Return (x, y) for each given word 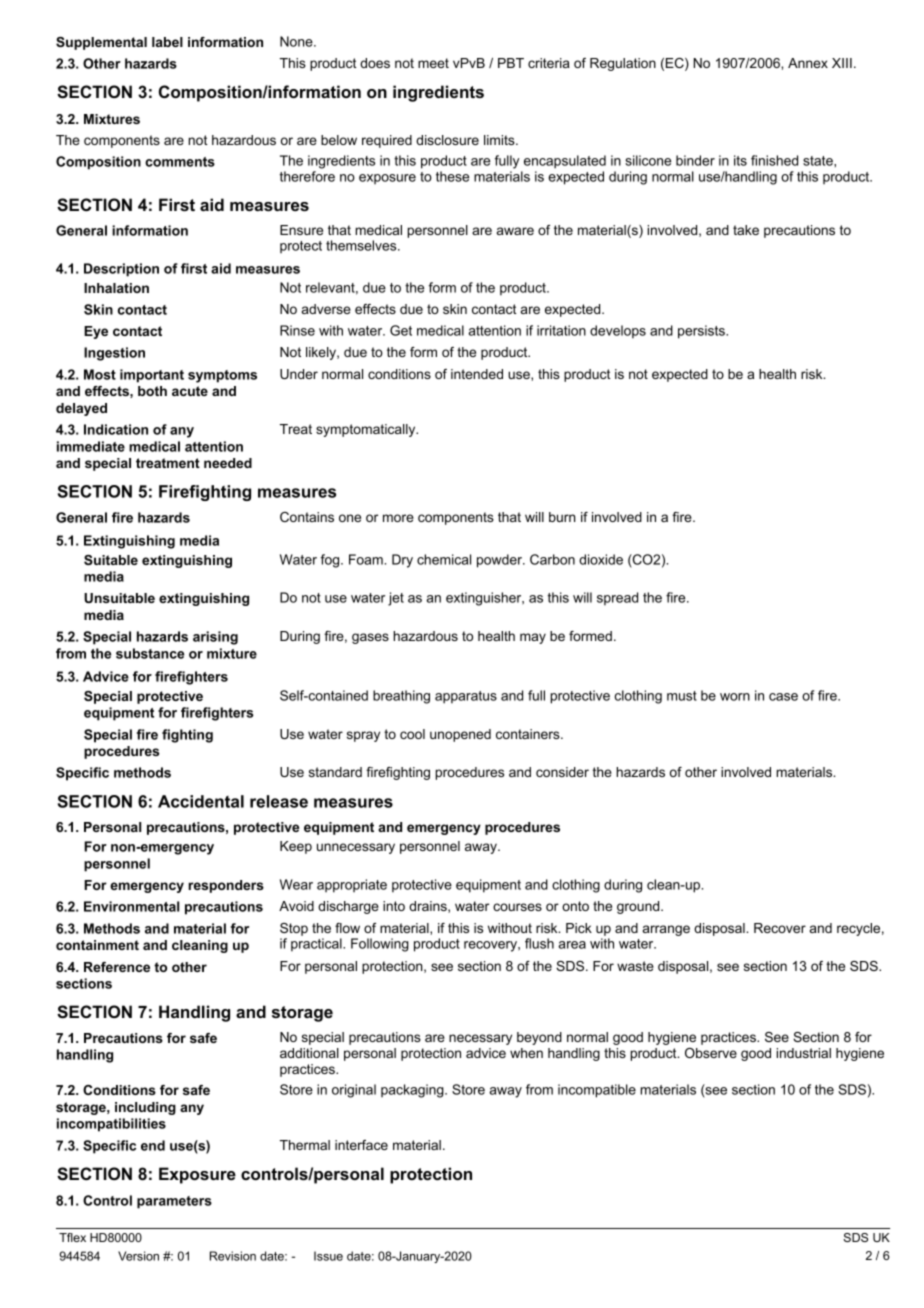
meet (433, 63)
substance (150, 653)
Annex (808, 63)
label (167, 42)
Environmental (131, 906)
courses (517, 907)
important (152, 376)
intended (477, 374)
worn (735, 697)
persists (702, 332)
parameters (174, 1202)
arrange (666, 930)
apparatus (466, 697)
